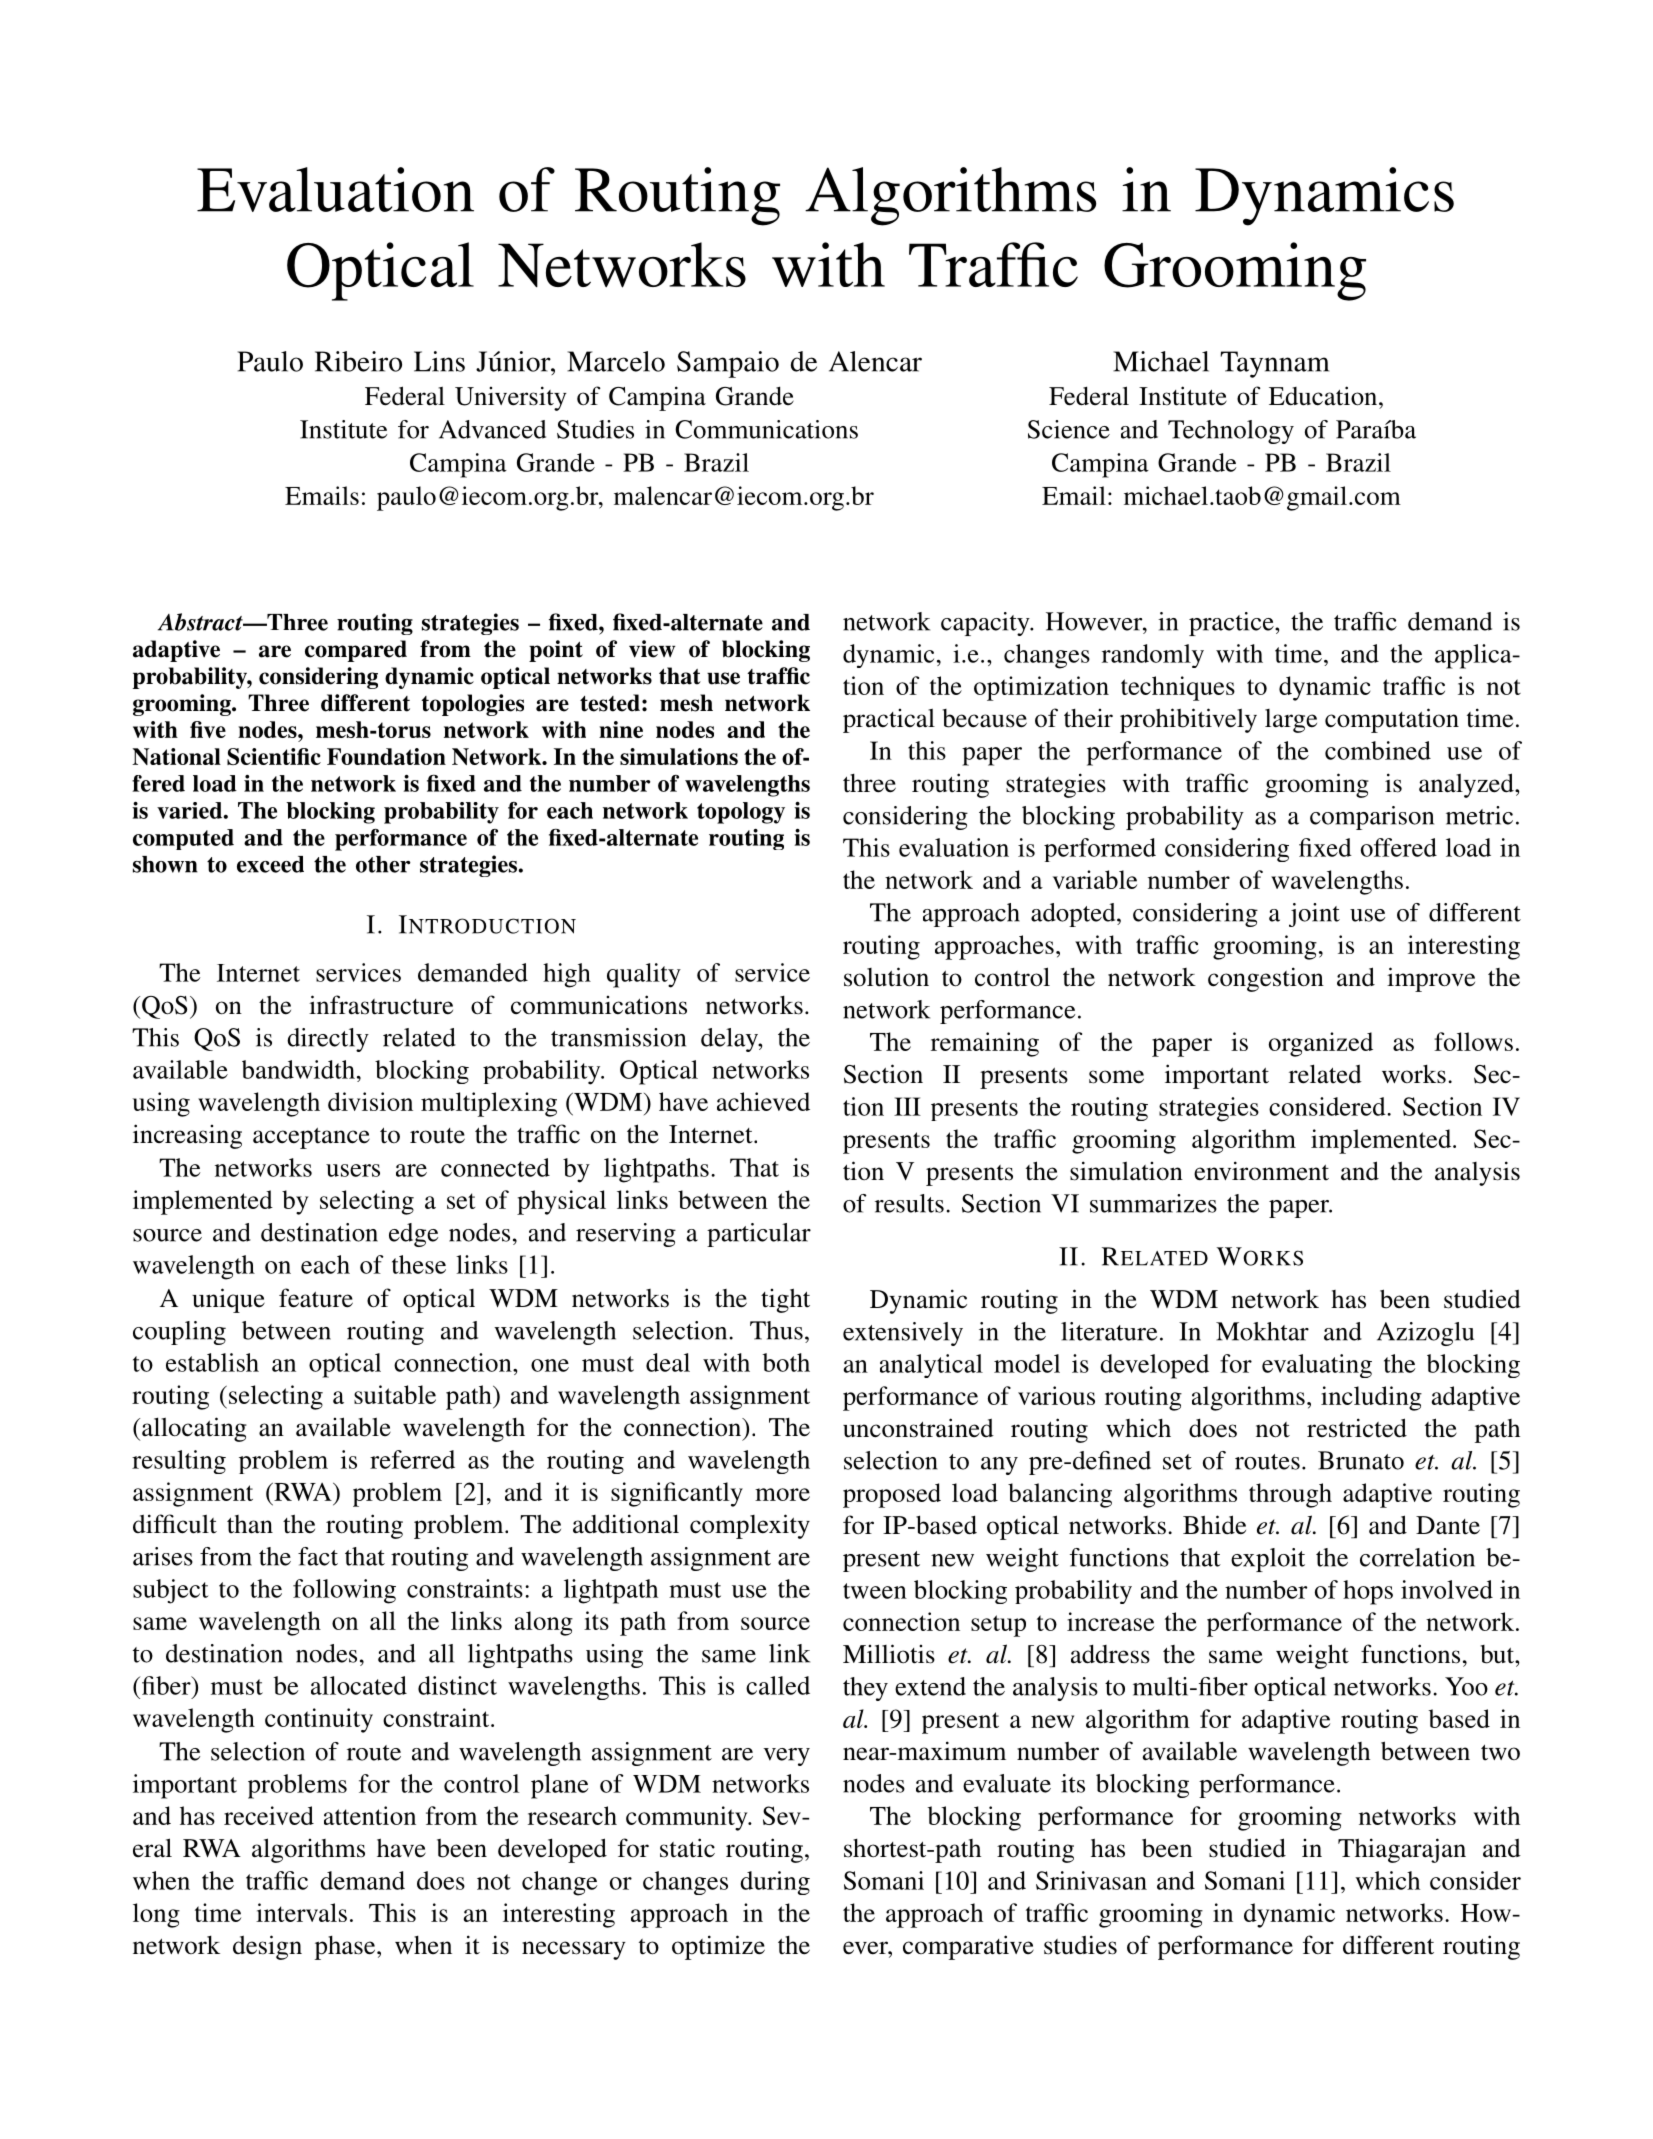  What do you see at coordinates (395, 1394) in the screenshot?
I see `suitable` at bounding box center [395, 1394].
